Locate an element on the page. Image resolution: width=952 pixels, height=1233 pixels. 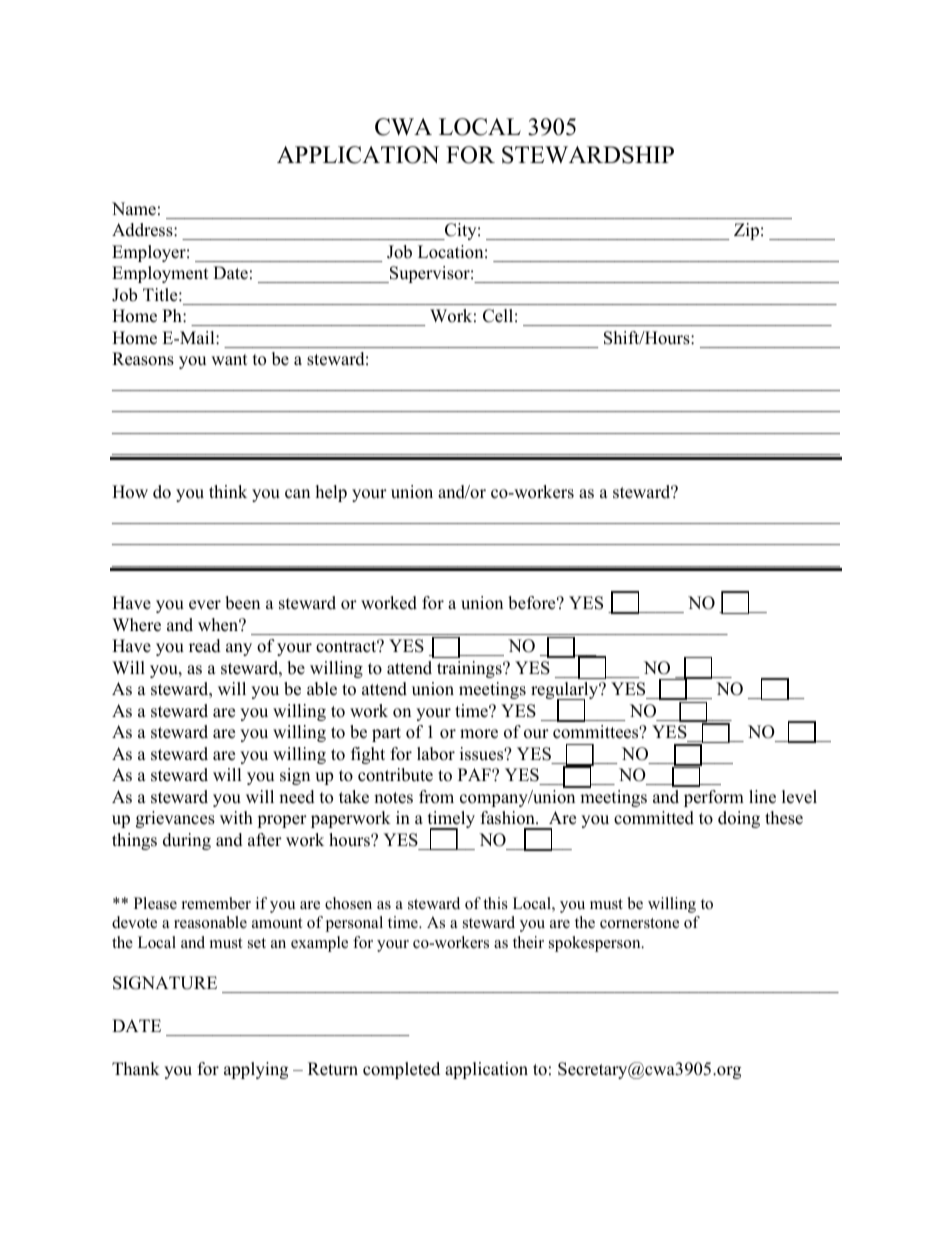
think is located at coordinates (228, 491).
